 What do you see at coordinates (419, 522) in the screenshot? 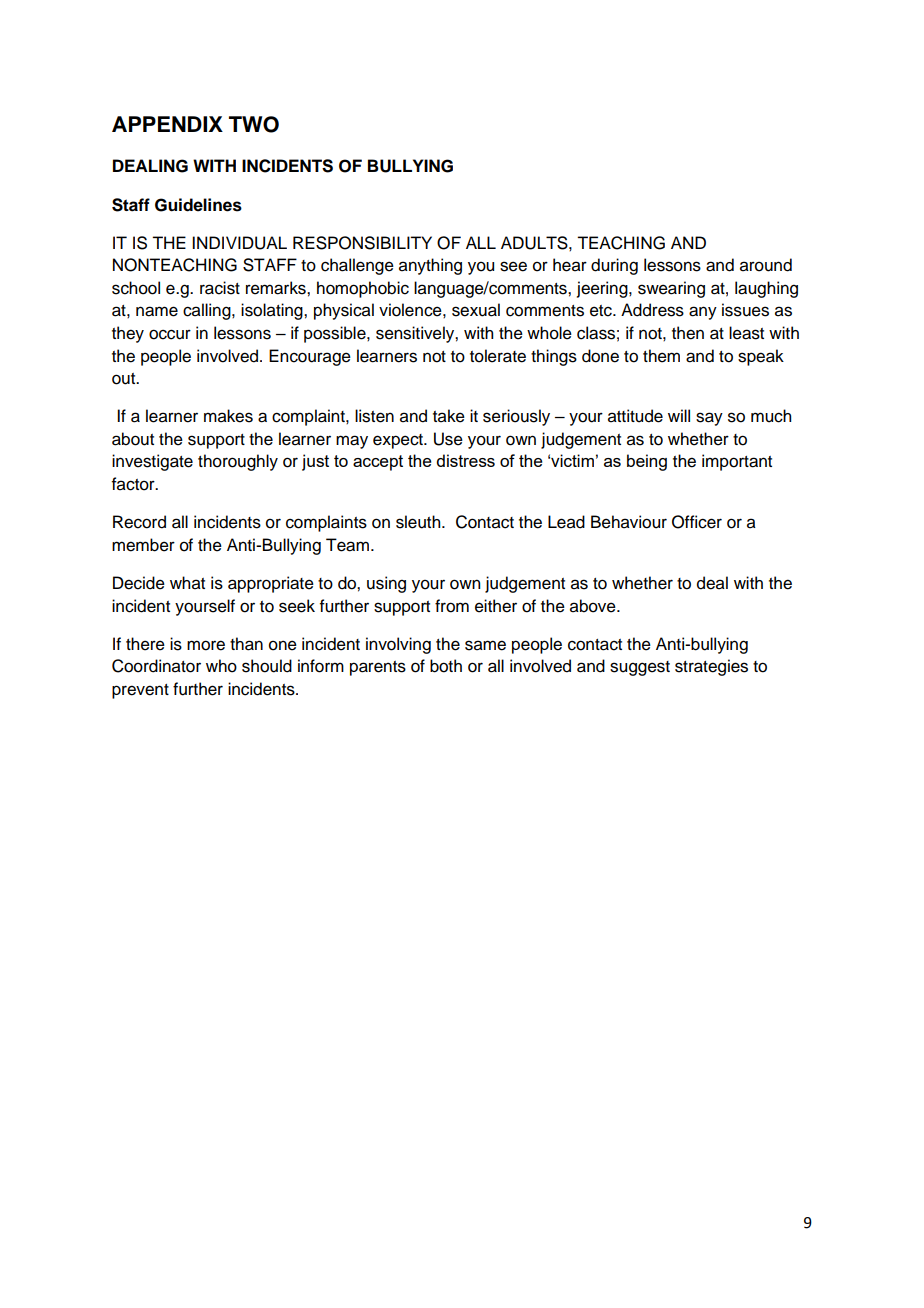
I see `sleuth` at bounding box center [419, 522].
